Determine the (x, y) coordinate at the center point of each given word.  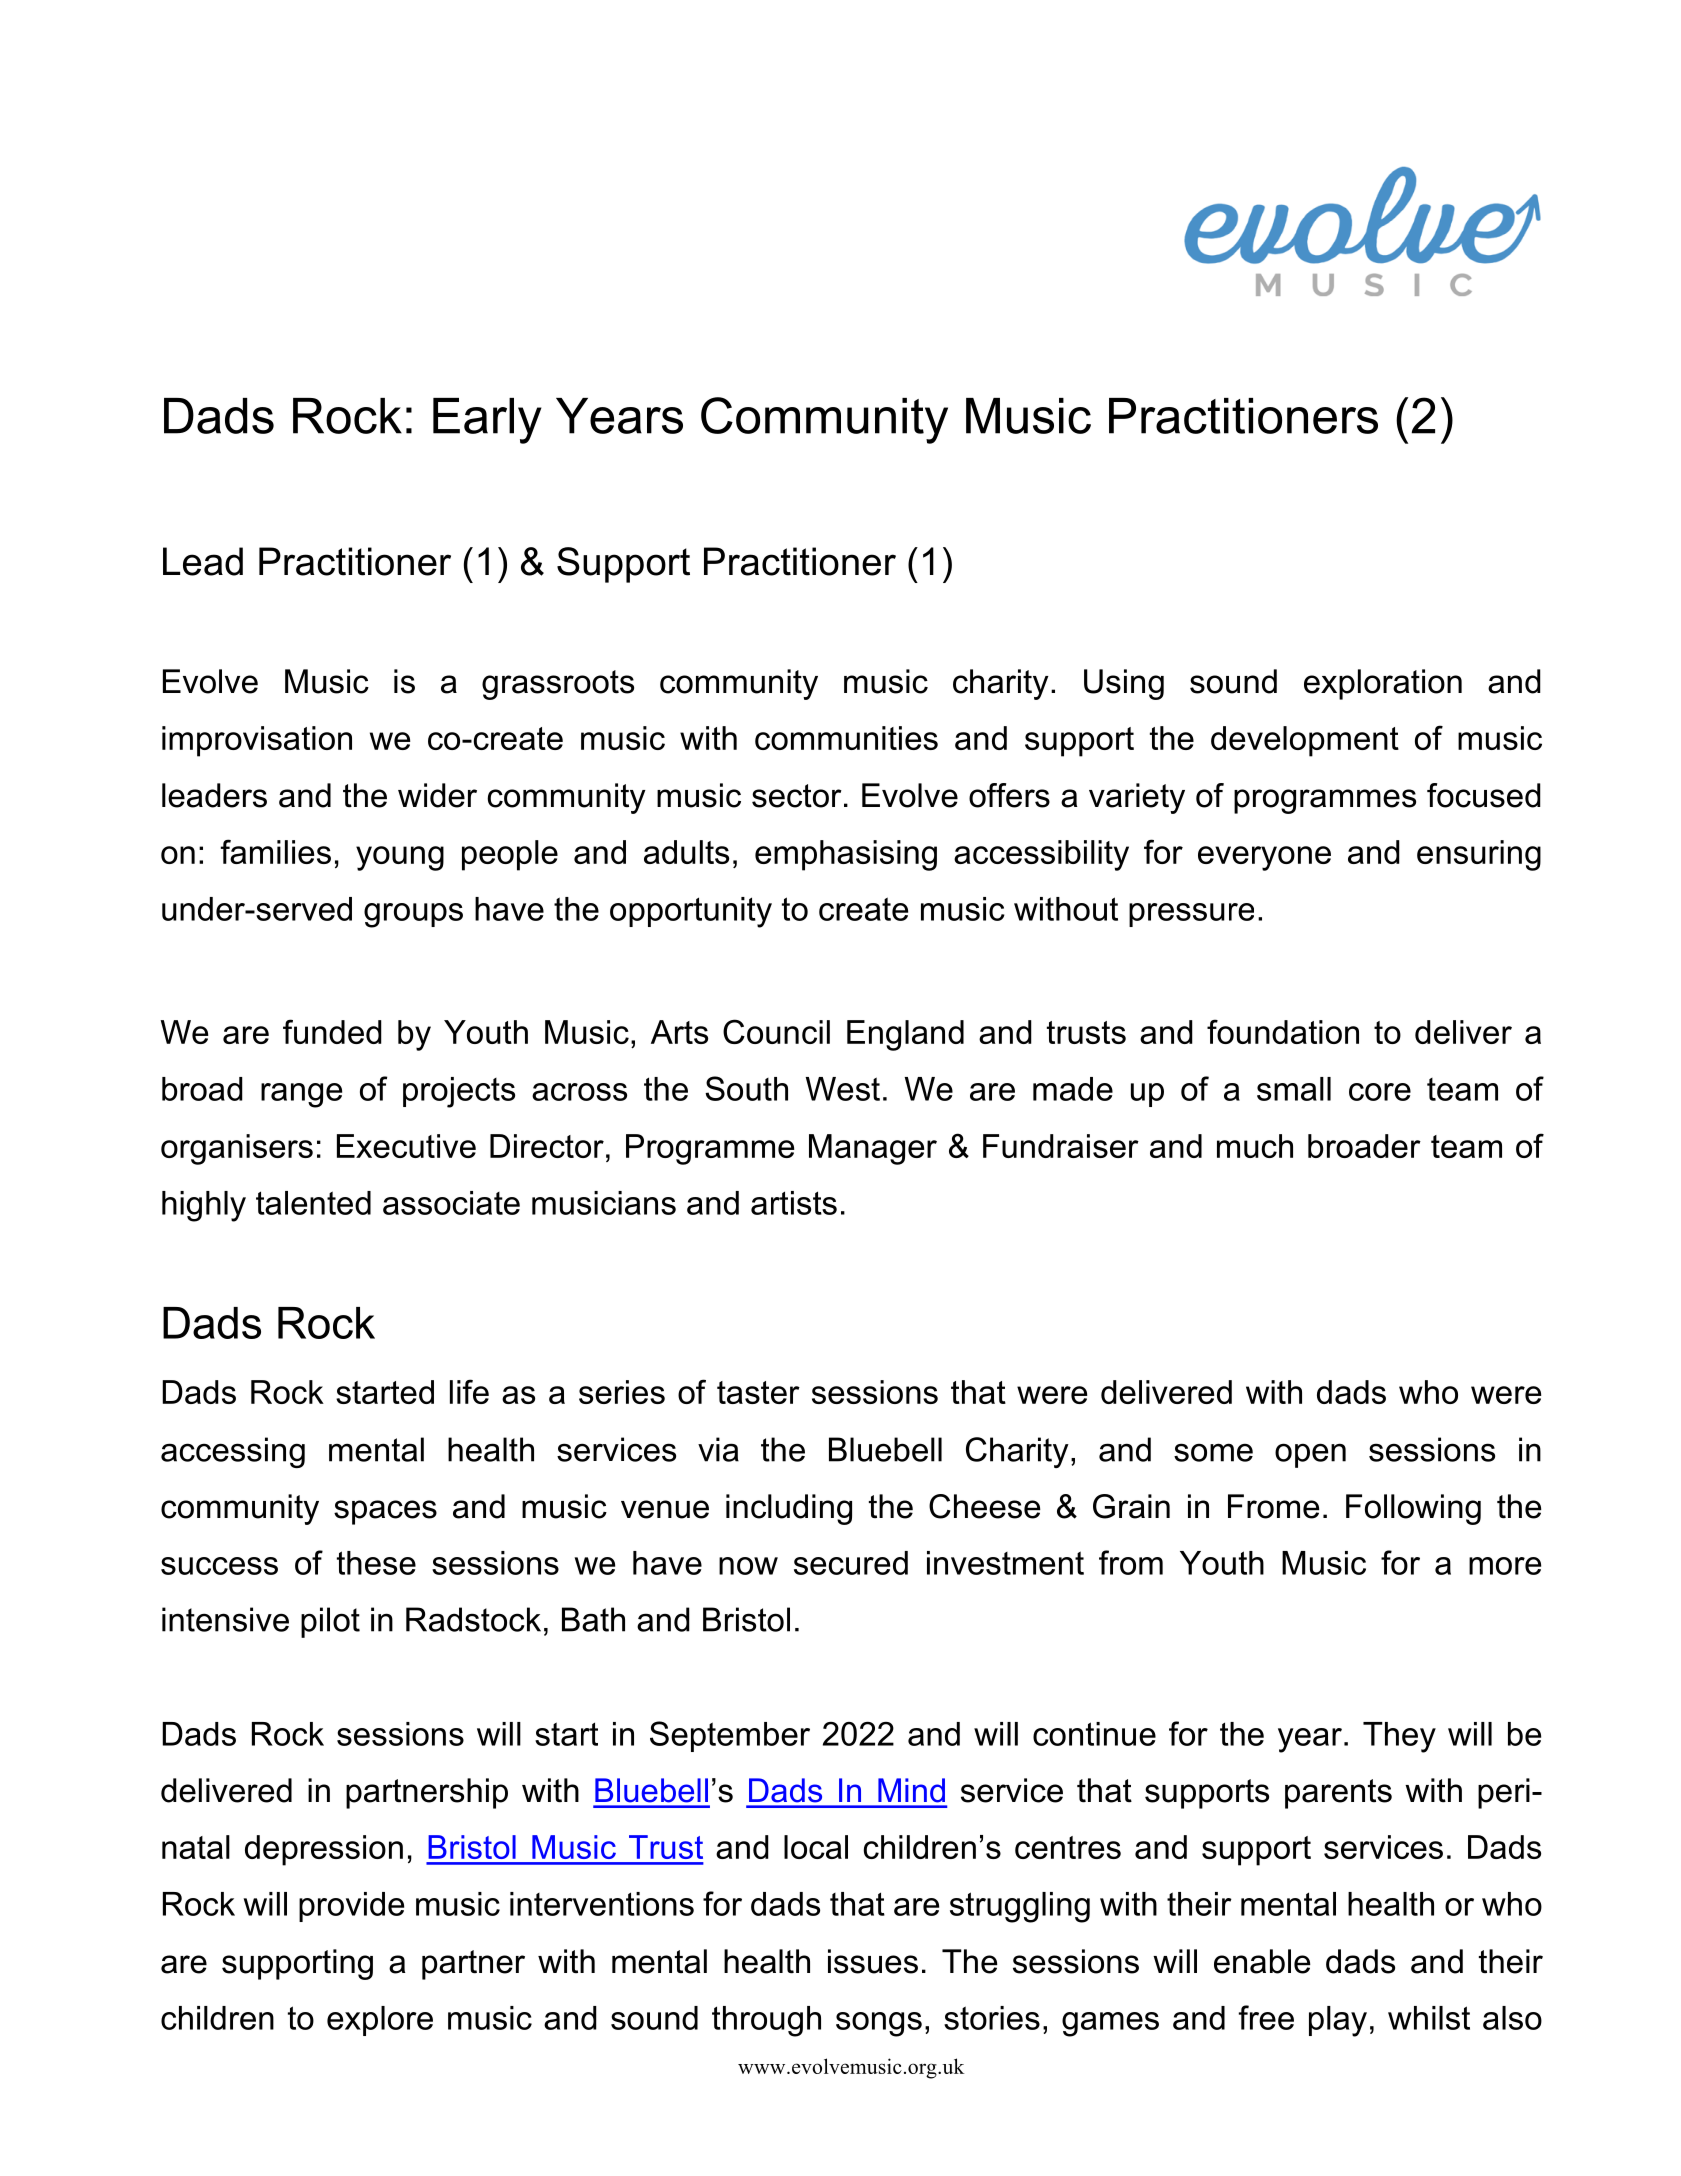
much (1255, 1146)
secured (851, 1563)
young (400, 858)
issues (873, 1961)
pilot (330, 1622)
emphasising (846, 855)
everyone (1264, 858)
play (1338, 2021)
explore (380, 2021)
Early (487, 421)
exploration (1383, 684)
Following (1413, 1509)
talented (313, 1203)
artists (794, 1203)
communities (846, 738)
